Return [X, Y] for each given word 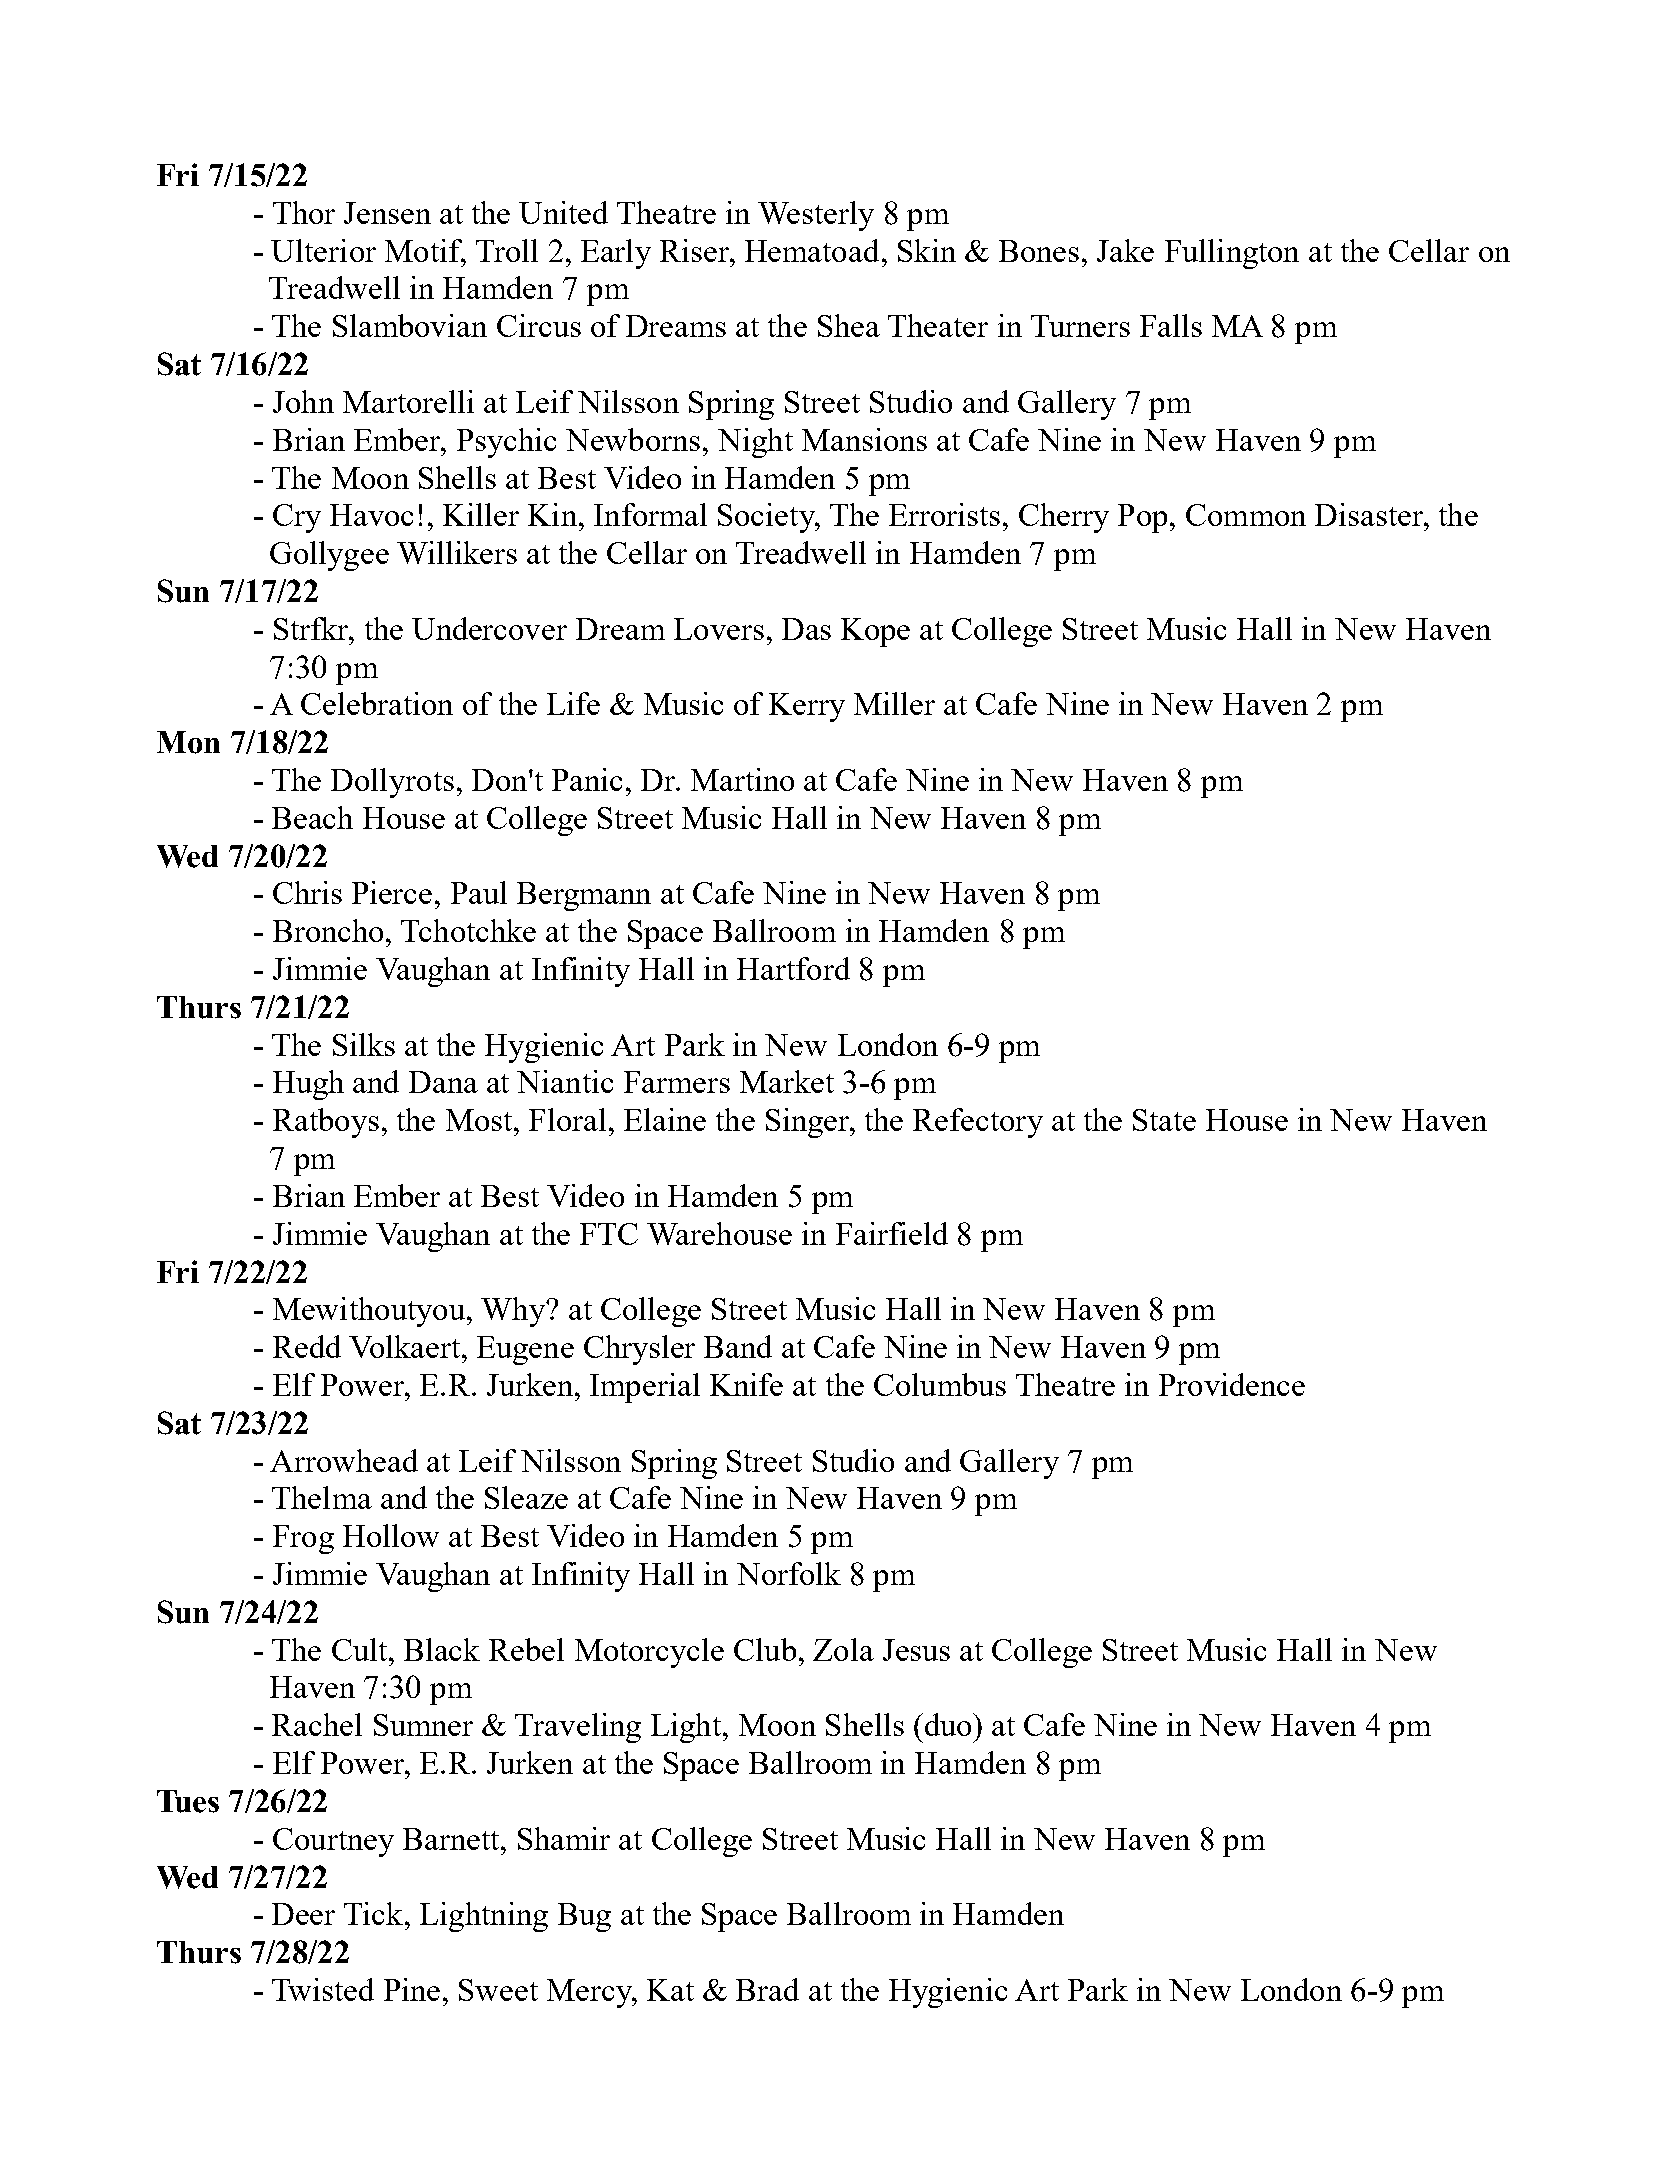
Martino [742, 779]
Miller [894, 703]
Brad [767, 1989]
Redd [307, 1346]
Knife [746, 1384]
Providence [1232, 1384]
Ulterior [323, 250]
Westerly [816, 216]
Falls [1171, 325]
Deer [303, 1914]
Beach [312, 817]
